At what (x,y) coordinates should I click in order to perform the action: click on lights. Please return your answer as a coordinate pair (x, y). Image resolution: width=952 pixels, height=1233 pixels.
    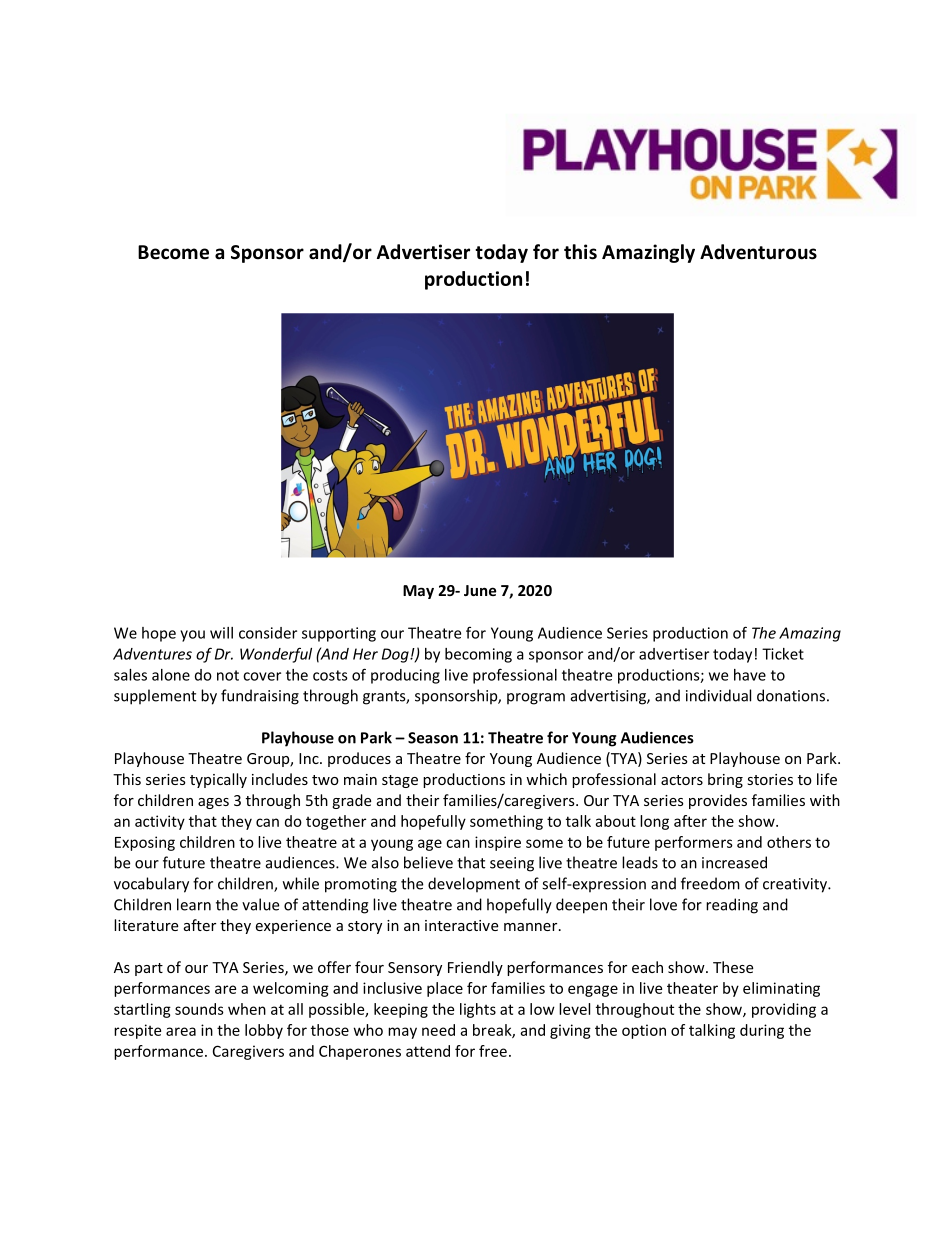
    Looking at the image, I should click on (478, 1010).
